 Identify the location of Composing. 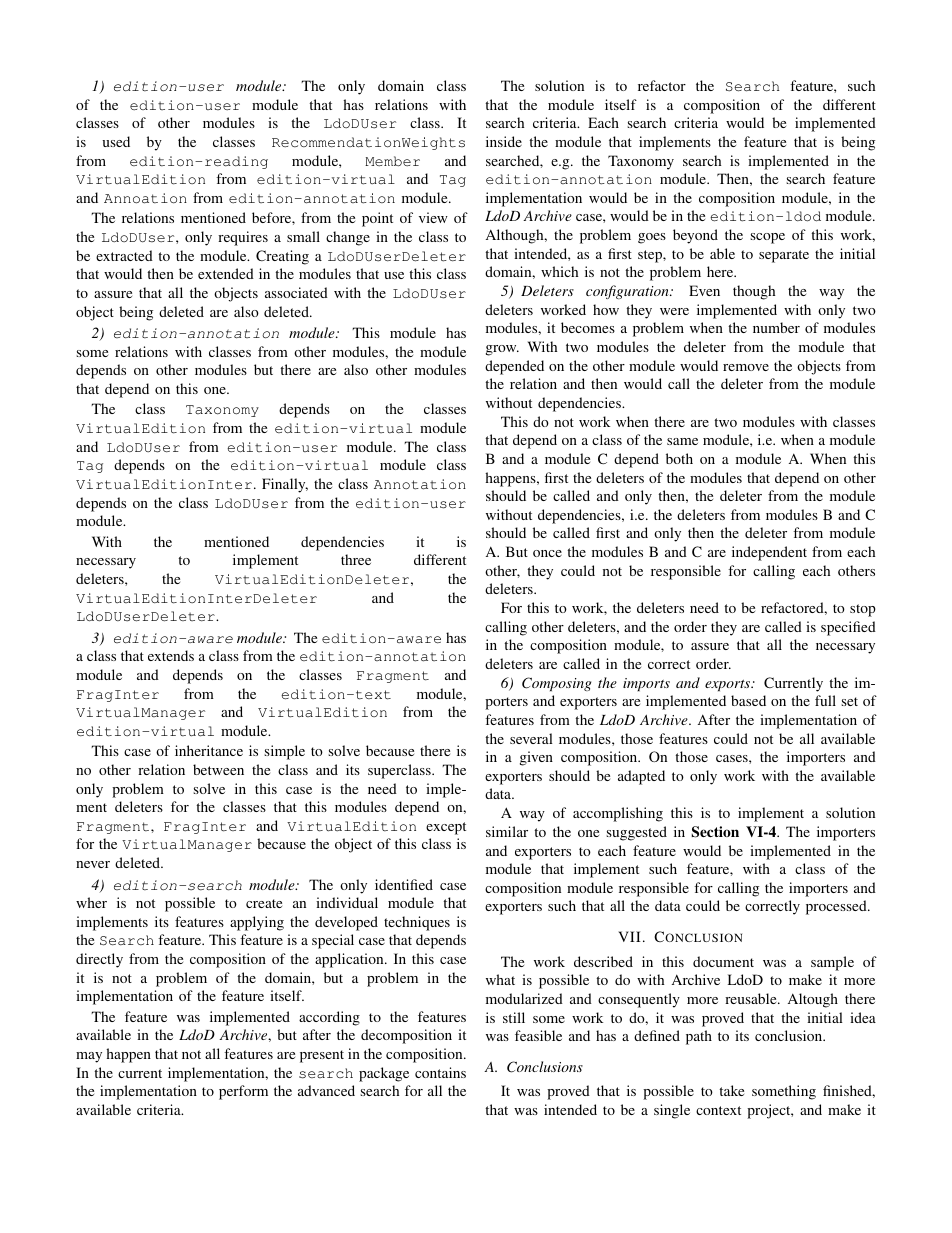
(556, 684).
